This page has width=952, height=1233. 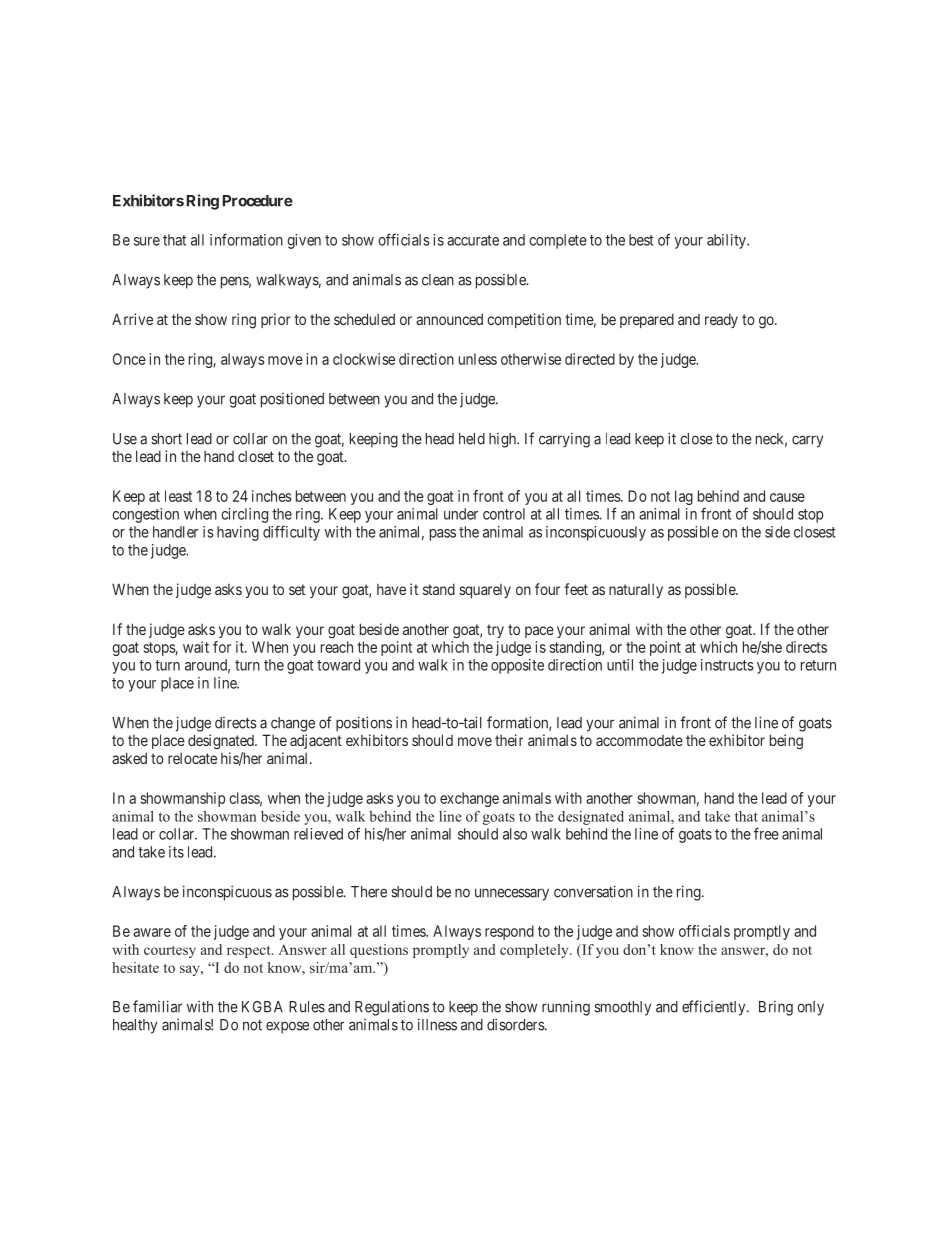 What do you see at coordinates (727, 241) in the page?
I see `ability` at bounding box center [727, 241].
